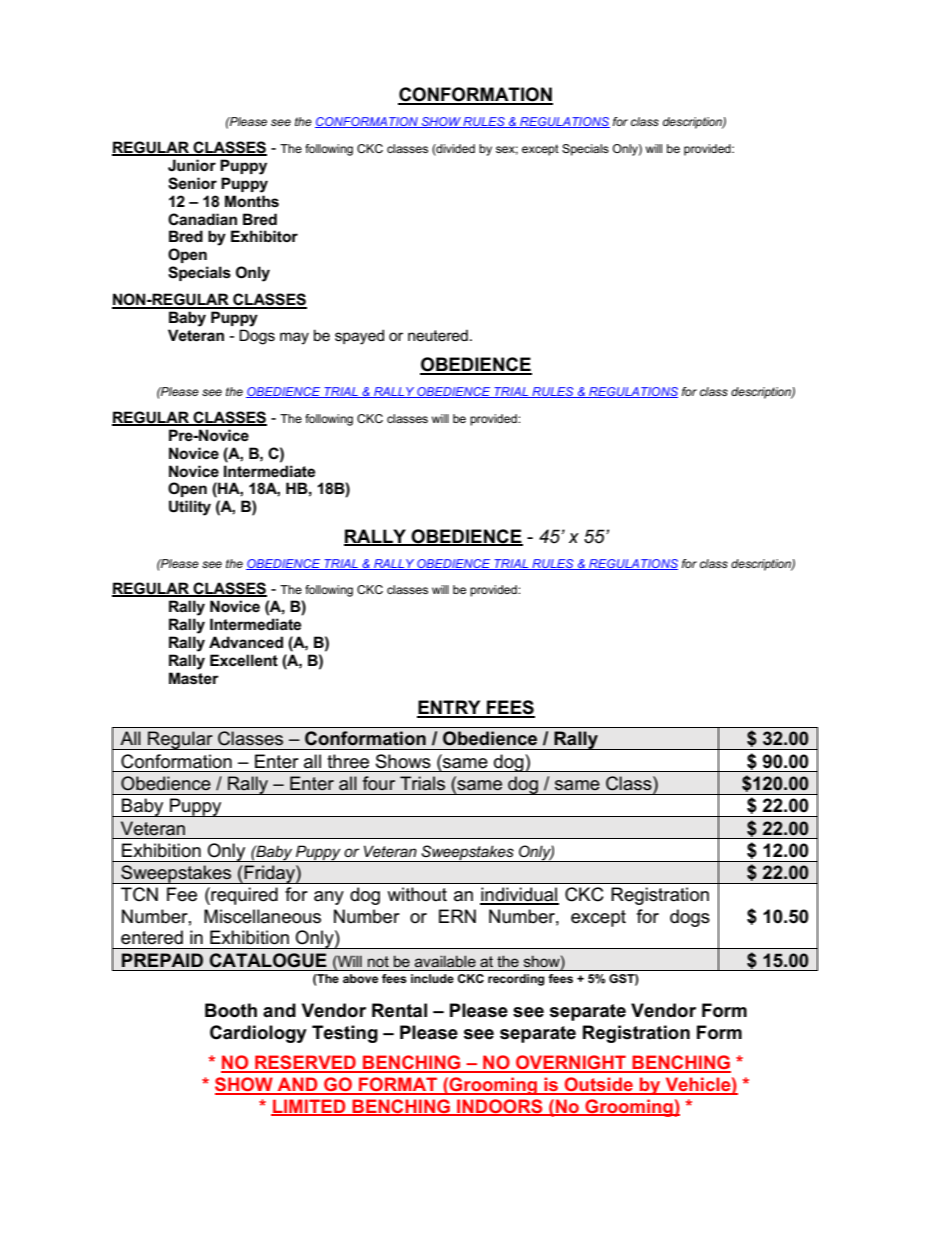 The image size is (952, 1233). I want to click on Master, so click(194, 678).
